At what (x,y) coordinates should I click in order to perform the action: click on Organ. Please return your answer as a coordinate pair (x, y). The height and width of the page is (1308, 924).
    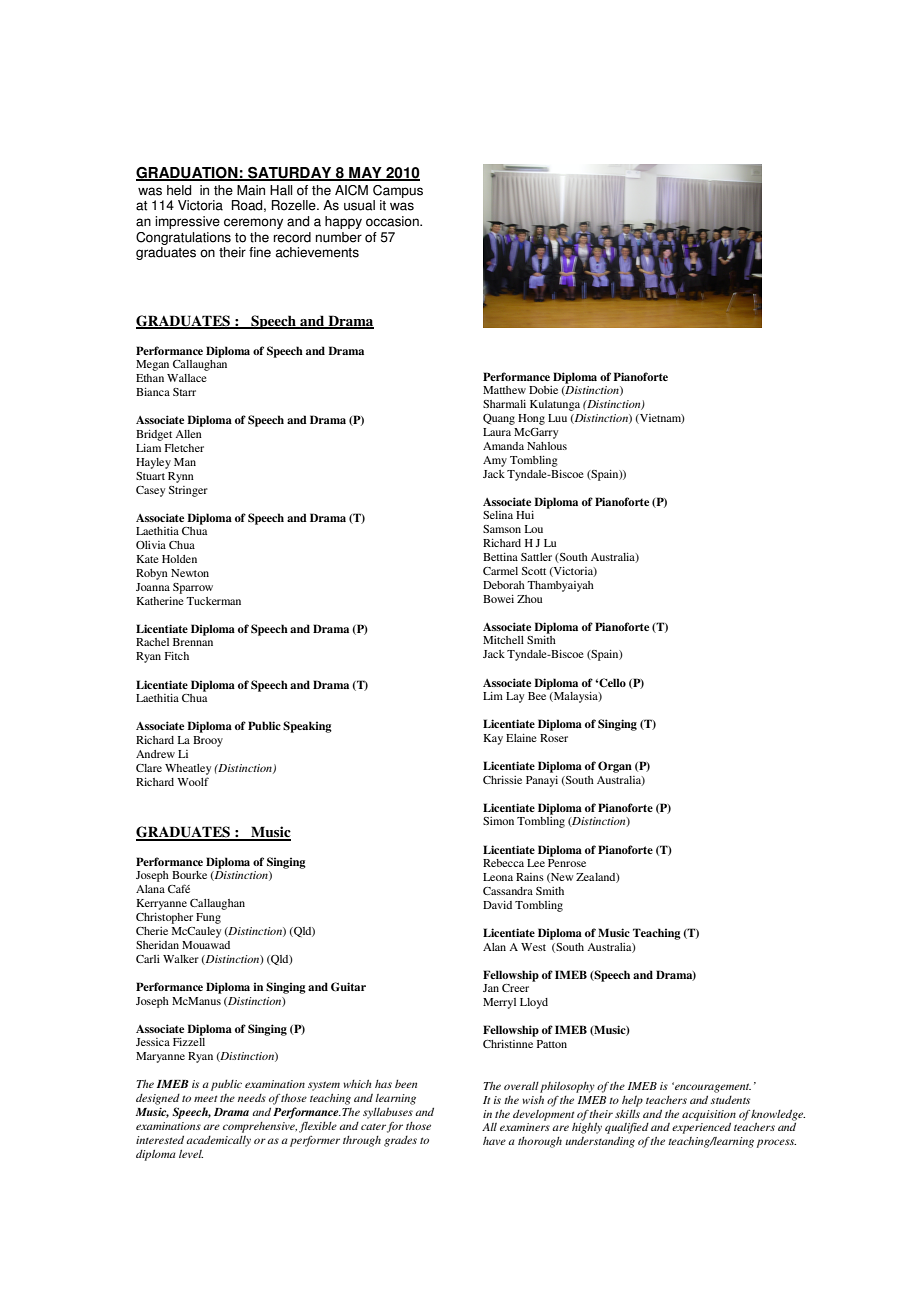
    Looking at the image, I should click on (615, 767).
